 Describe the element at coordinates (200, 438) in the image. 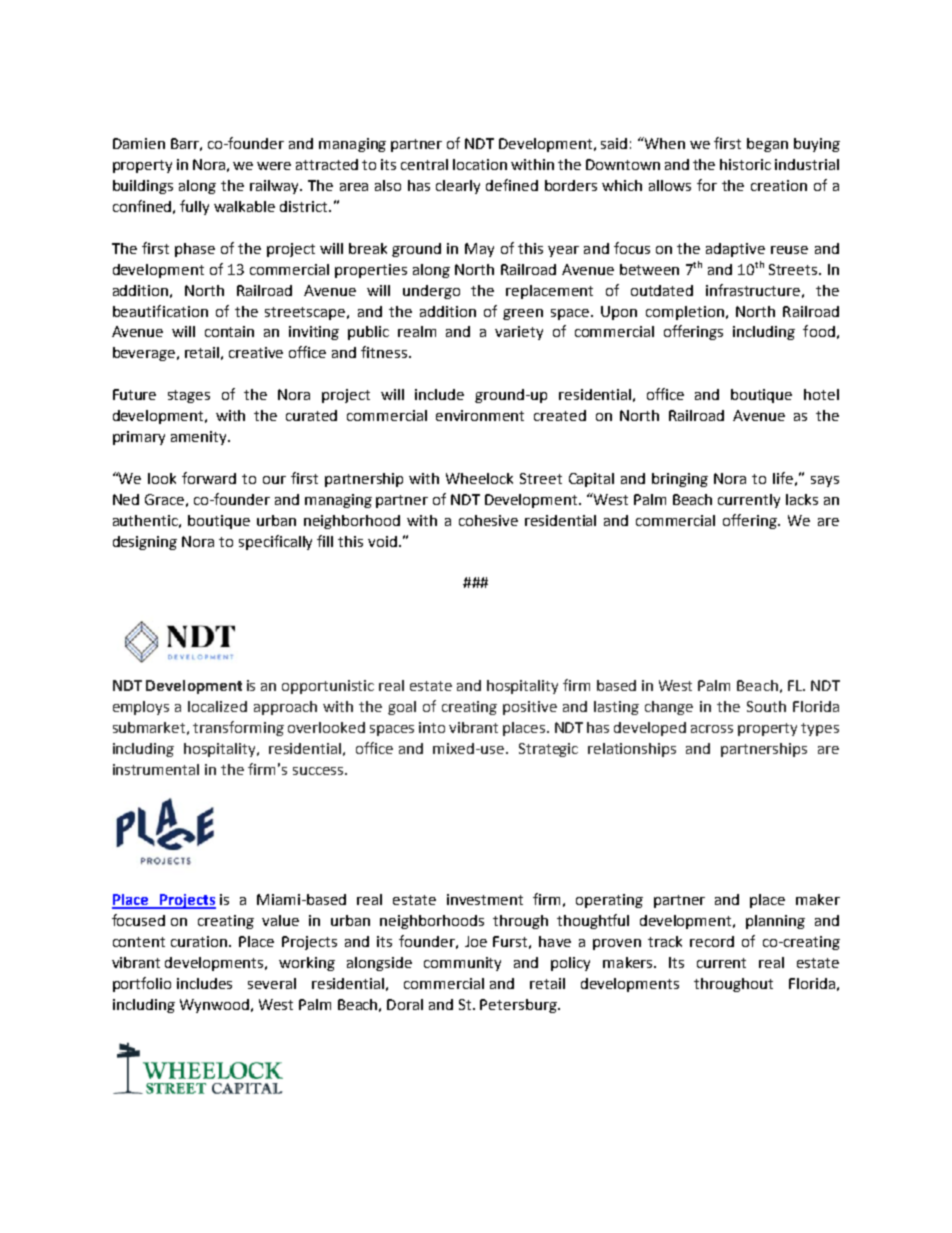

I see `amenity` at that location.
